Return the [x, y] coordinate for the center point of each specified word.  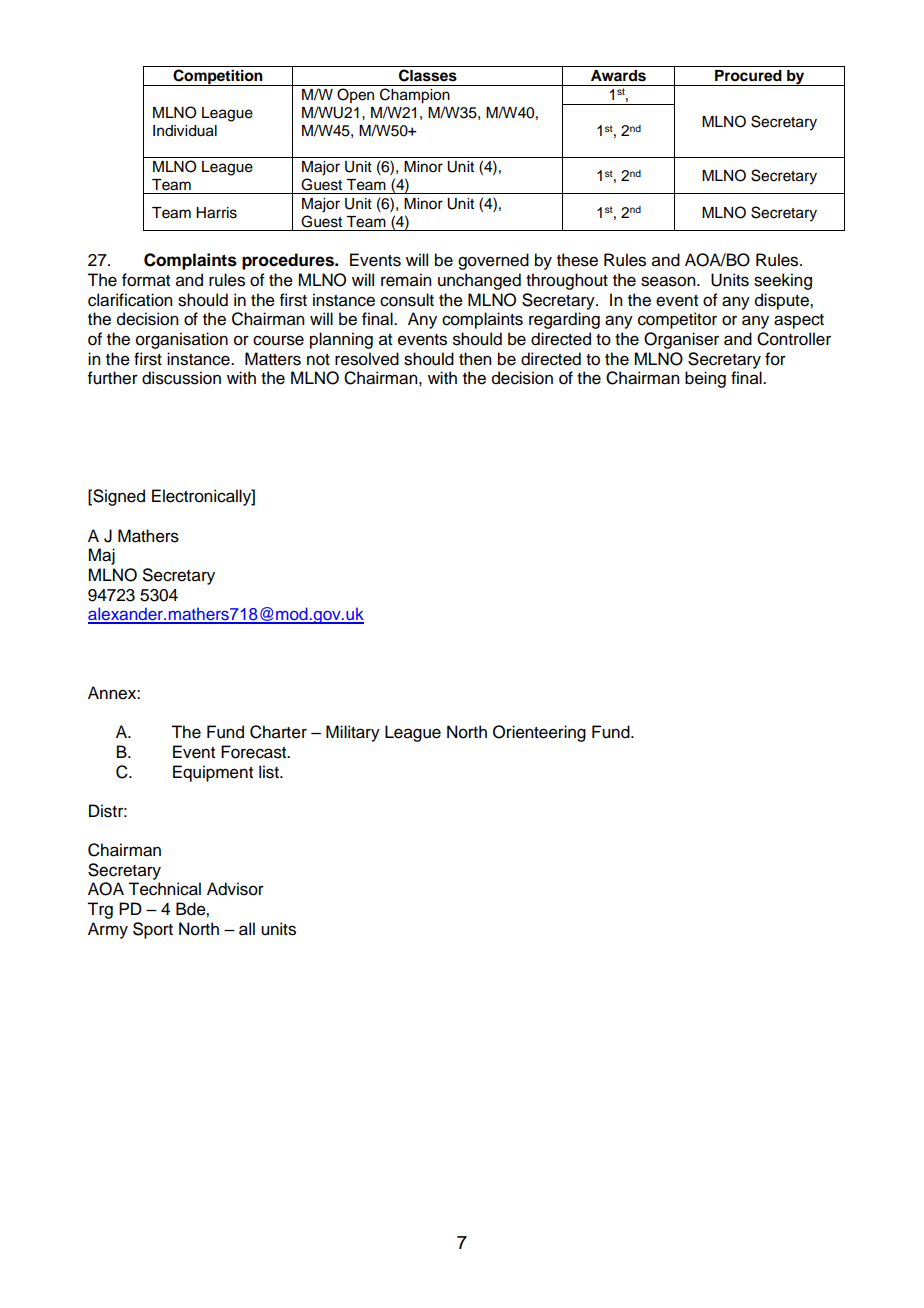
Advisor [235, 889]
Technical [164, 889]
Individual [185, 131]
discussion [181, 378]
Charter [278, 732]
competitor [677, 320]
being [705, 379]
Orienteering [539, 733]
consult [407, 300]
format [146, 280]
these [577, 260]
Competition [218, 77]
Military [353, 733]
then [475, 359]
